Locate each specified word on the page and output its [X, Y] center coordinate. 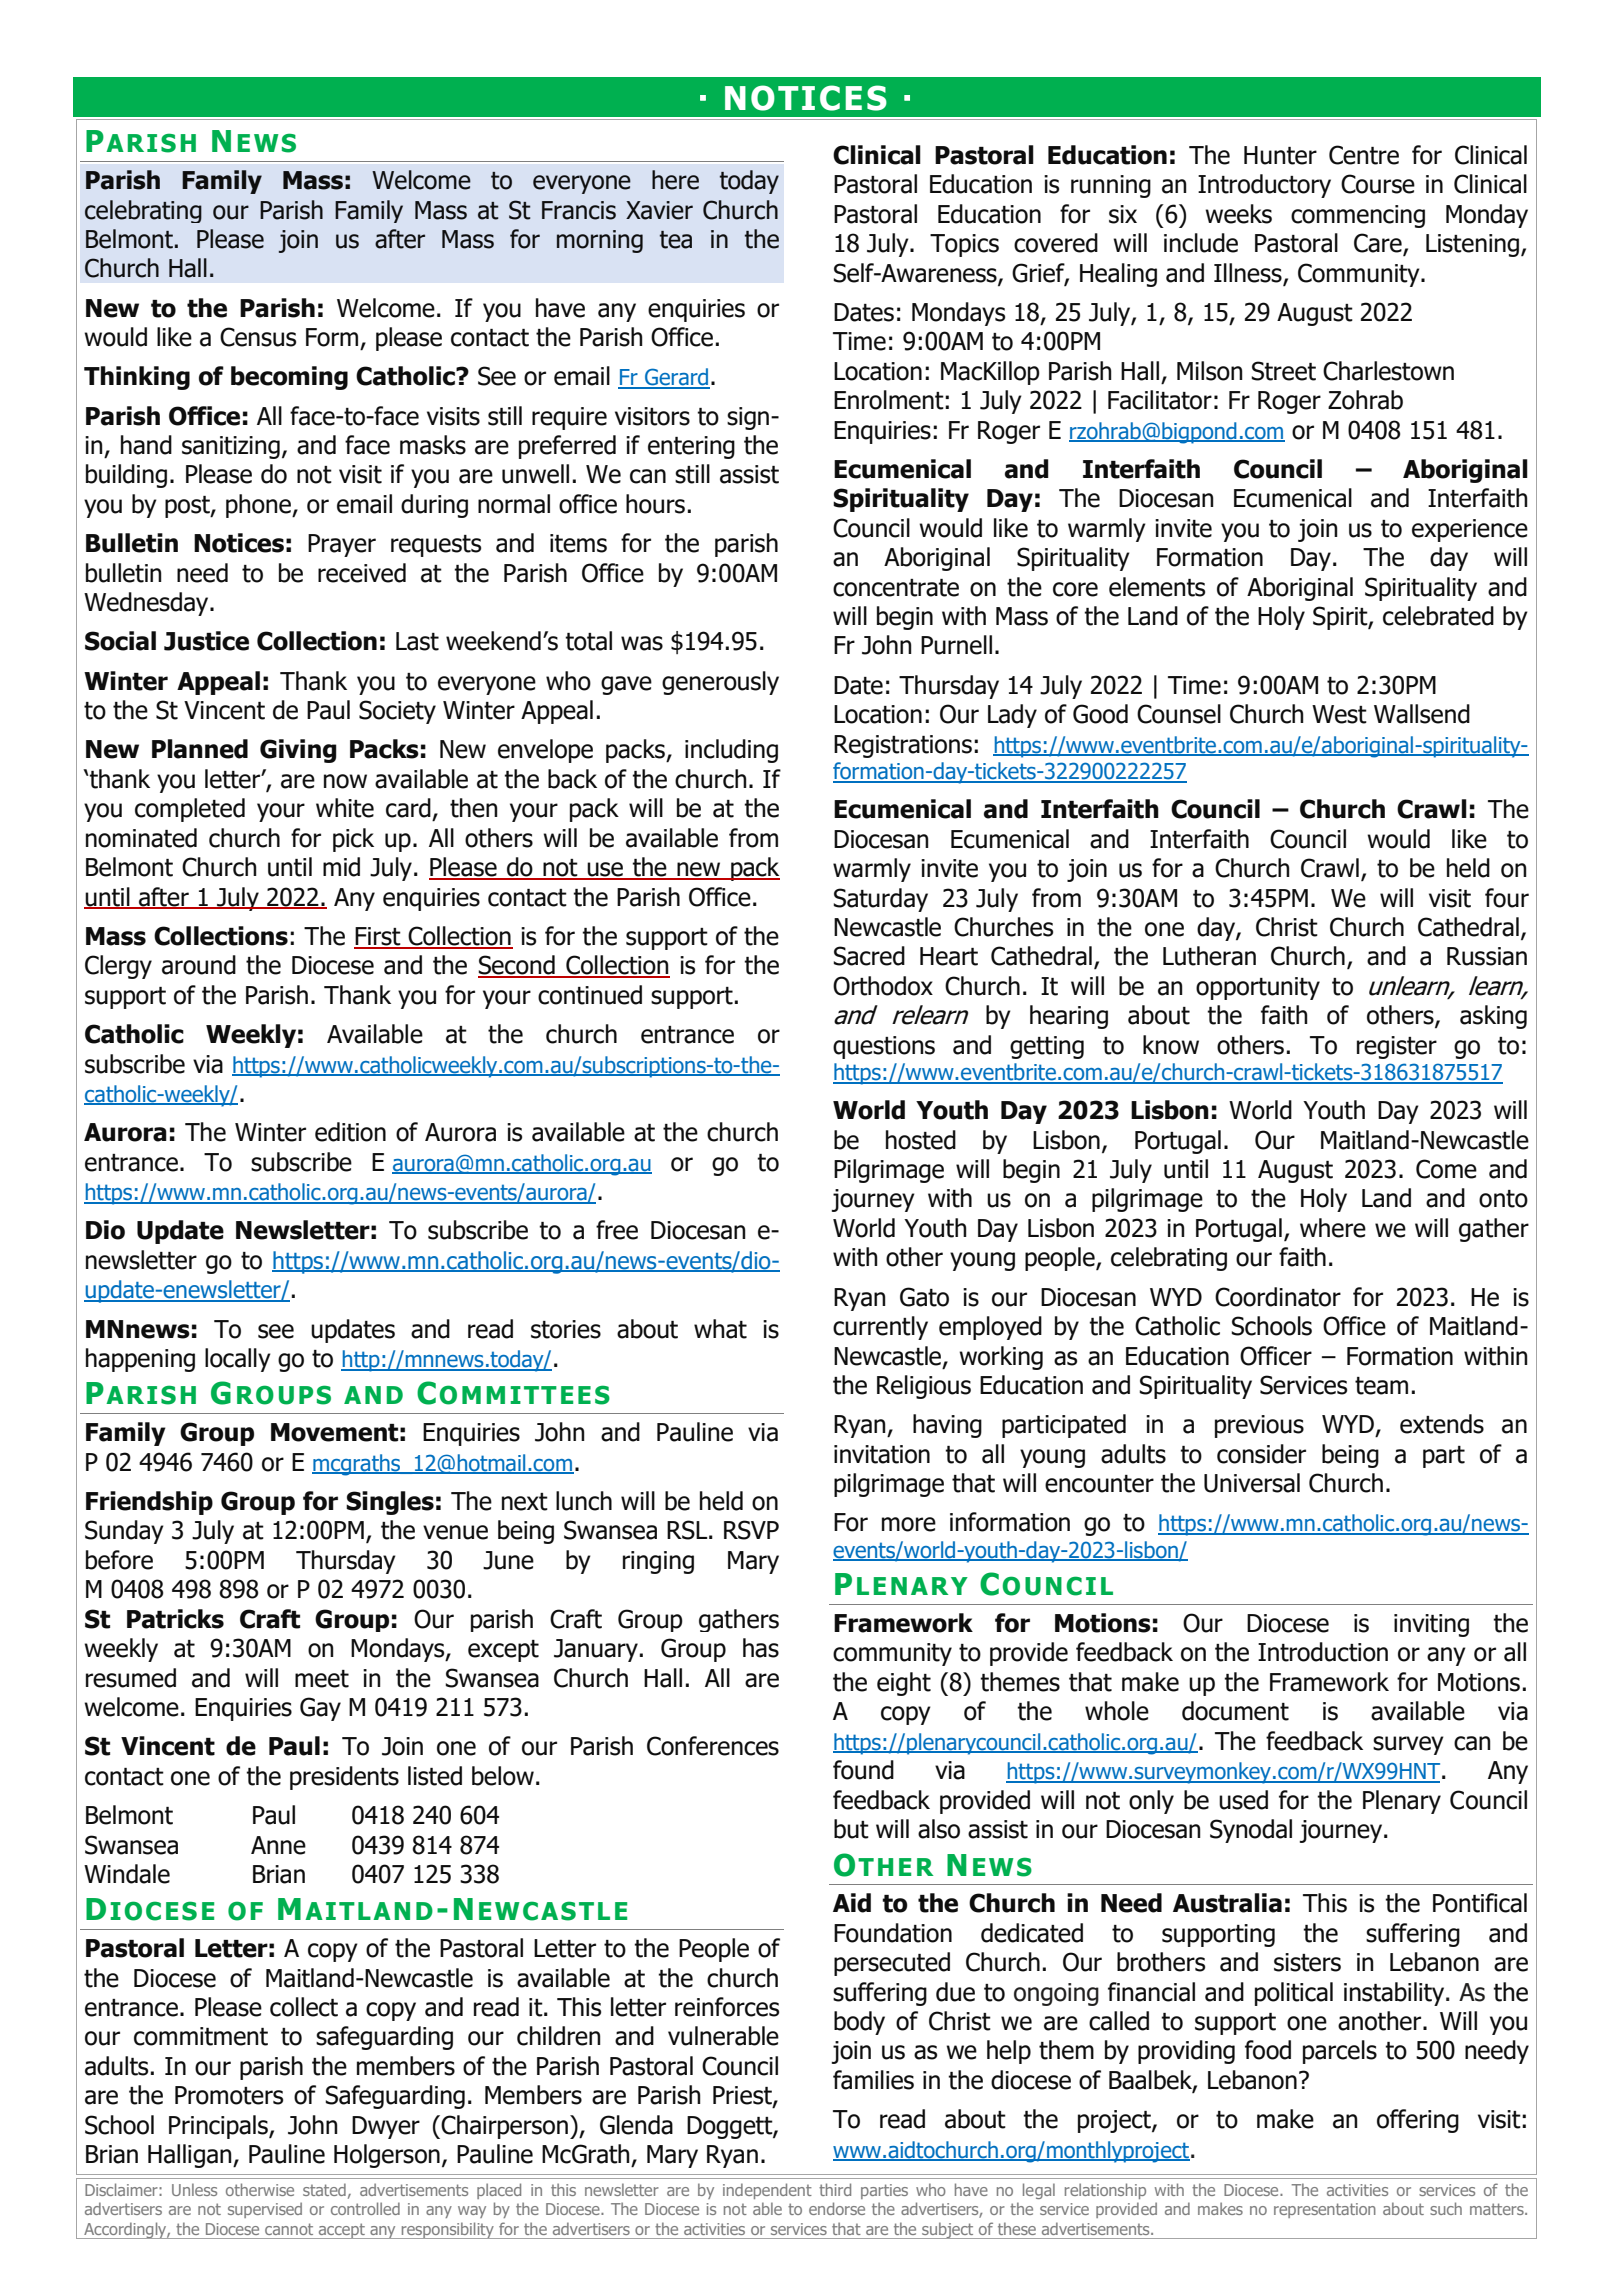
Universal [1252, 1483]
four [1507, 898]
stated [324, 2189]
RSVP [751, 1530]
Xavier [659, 210]
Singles [390, 1503]
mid [341, 867]
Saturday [880, 900]
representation [1325, 2210]
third [835, 2189]
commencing [1358, 216]
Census [258, 337]
